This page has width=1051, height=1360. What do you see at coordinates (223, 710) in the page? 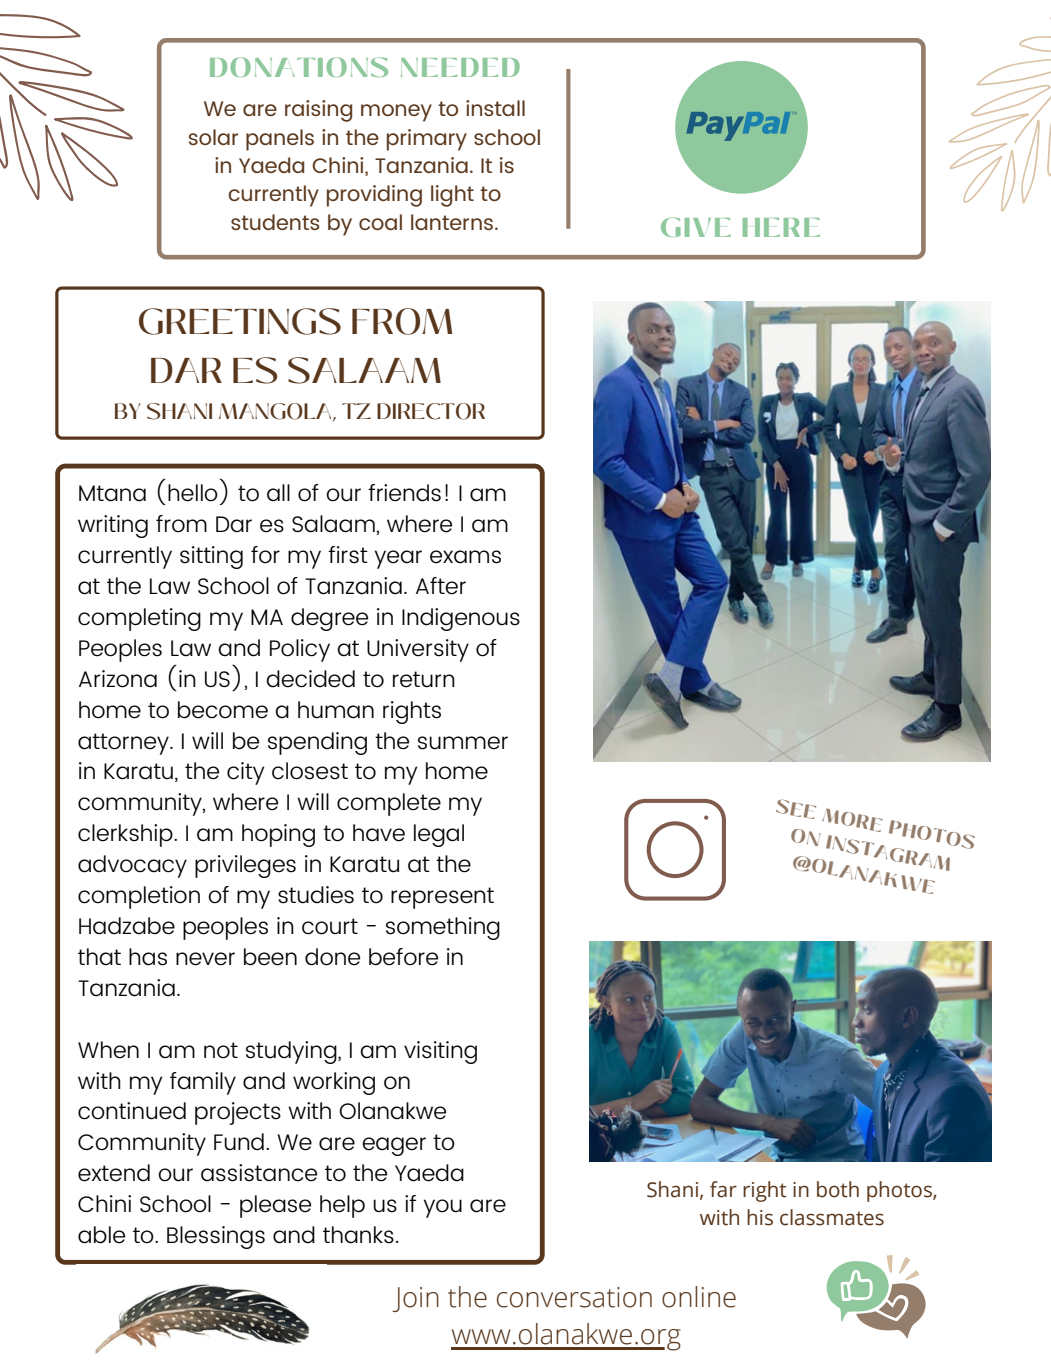
I see `become` at bounding box center [223, 710].
